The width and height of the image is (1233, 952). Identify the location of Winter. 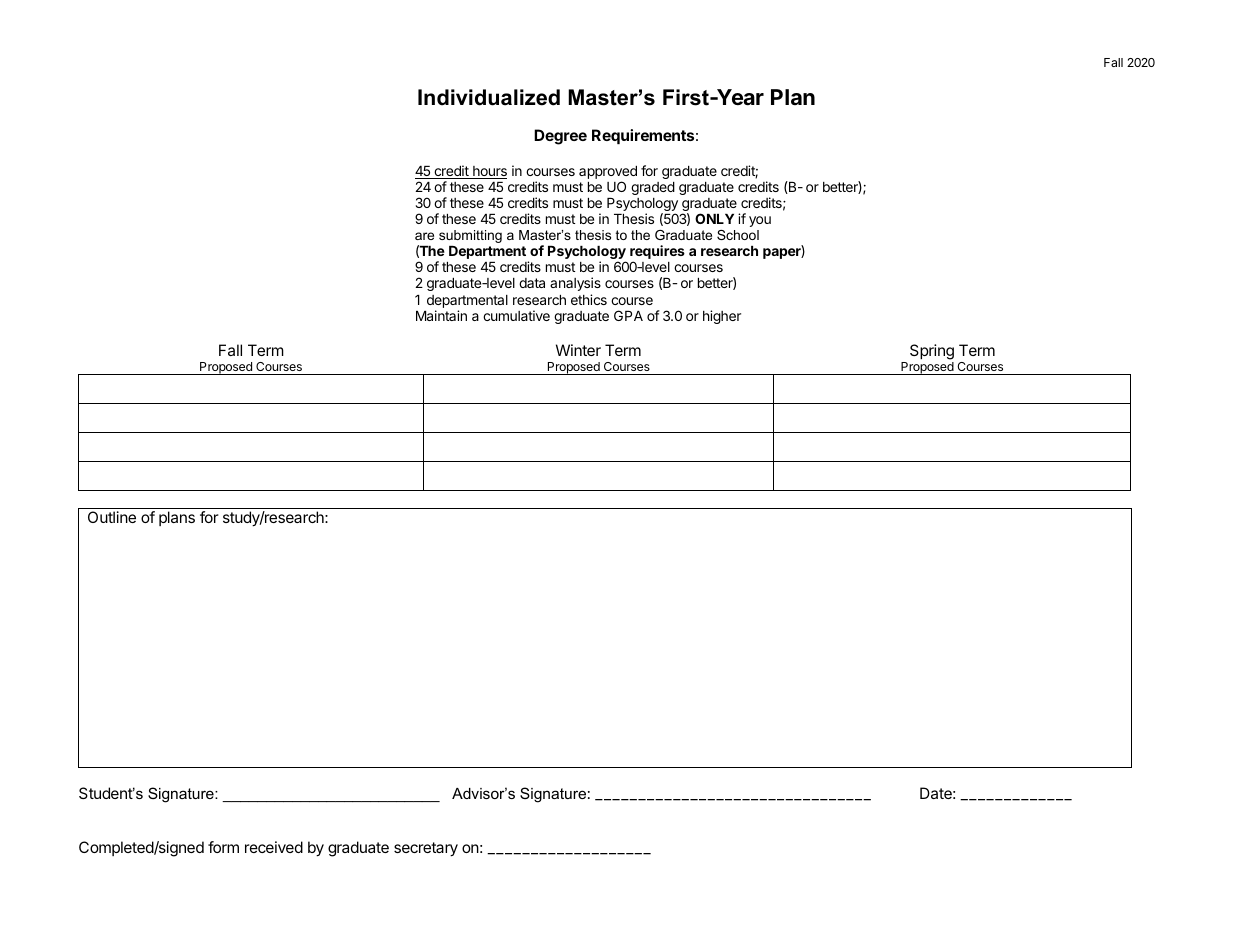
(578, 350).
